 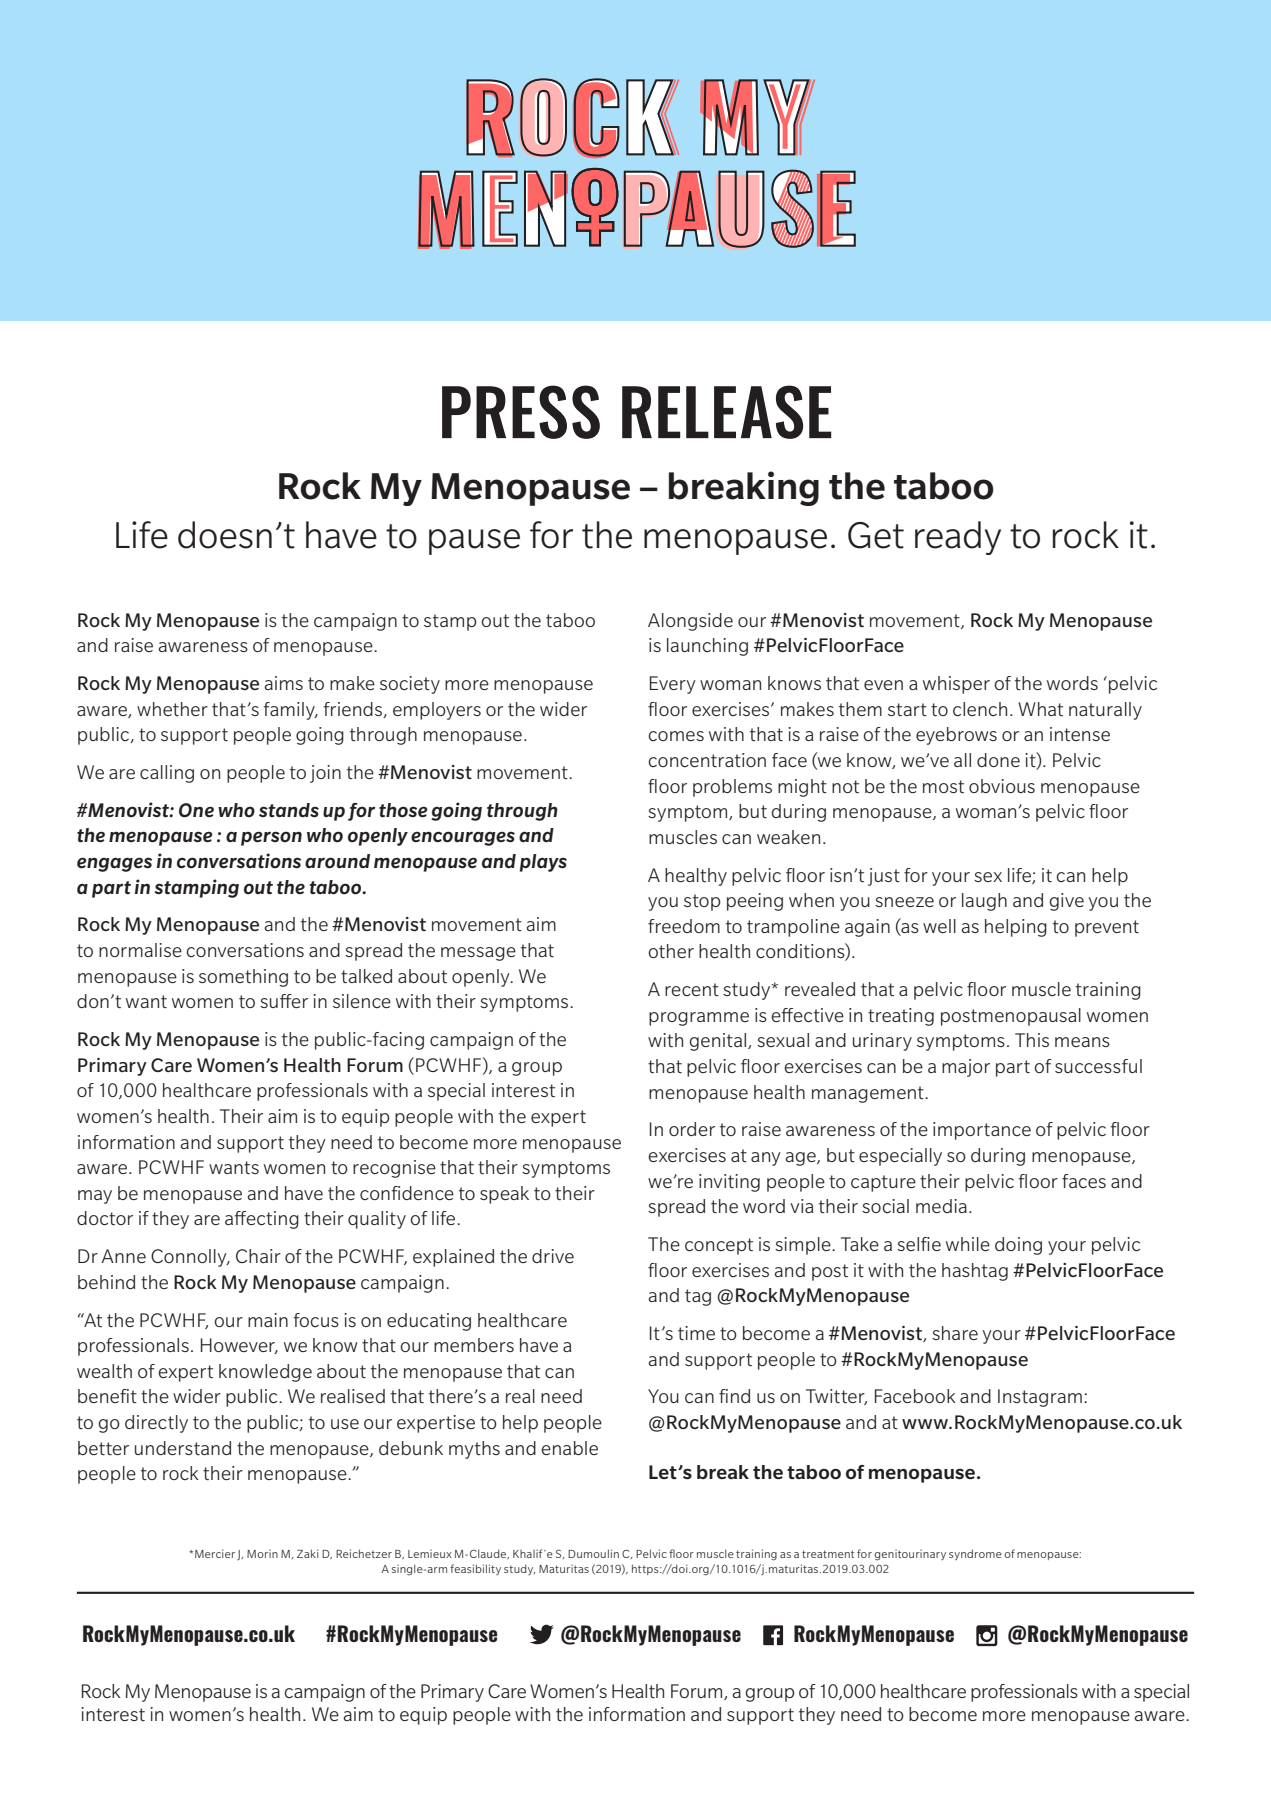 What do you see at coordinates (958, 538) in the page?
I see `ready` at bounding box center [958, 538].
